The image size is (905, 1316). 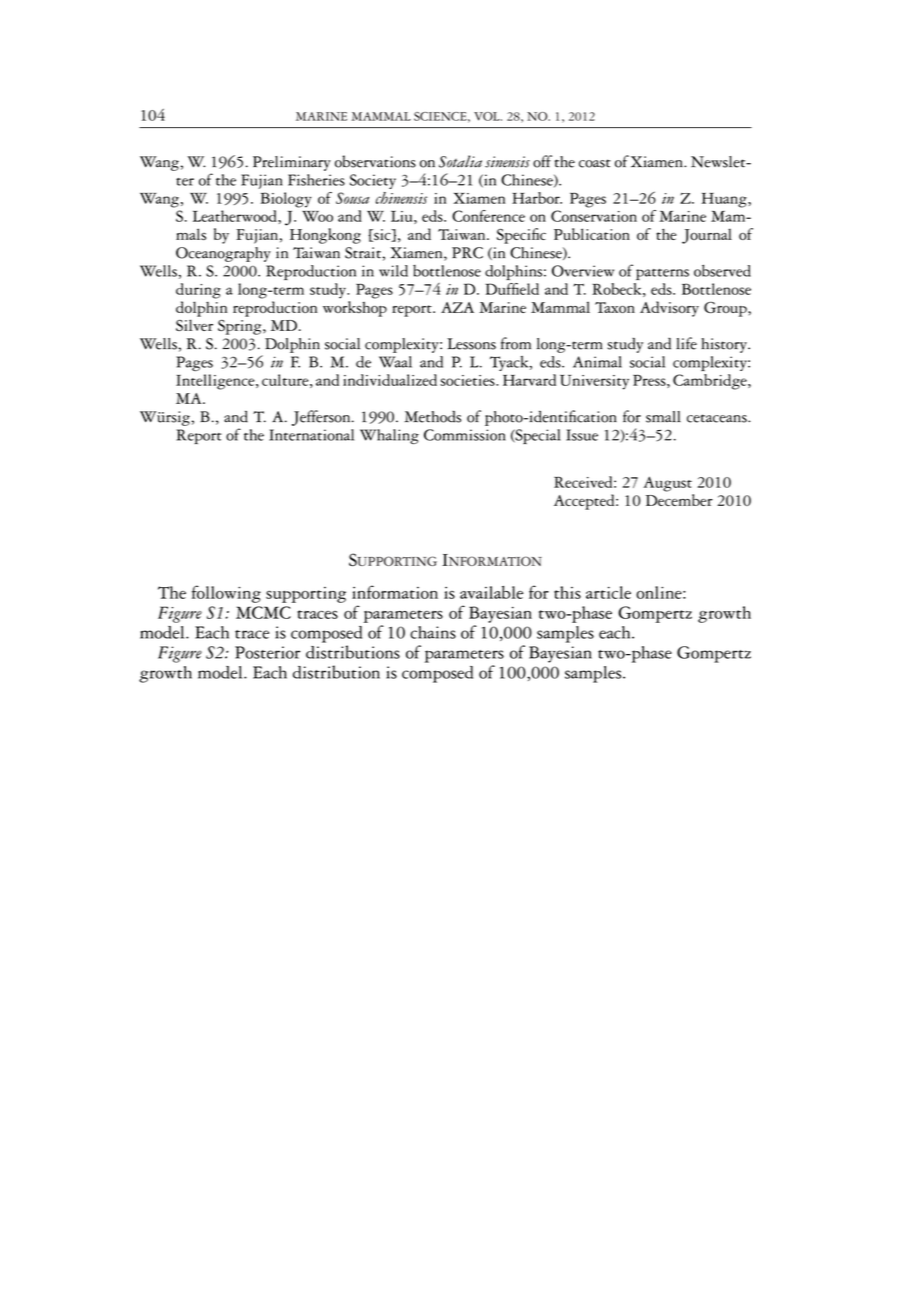 I want to click on life, so click(x=686, y=343).
